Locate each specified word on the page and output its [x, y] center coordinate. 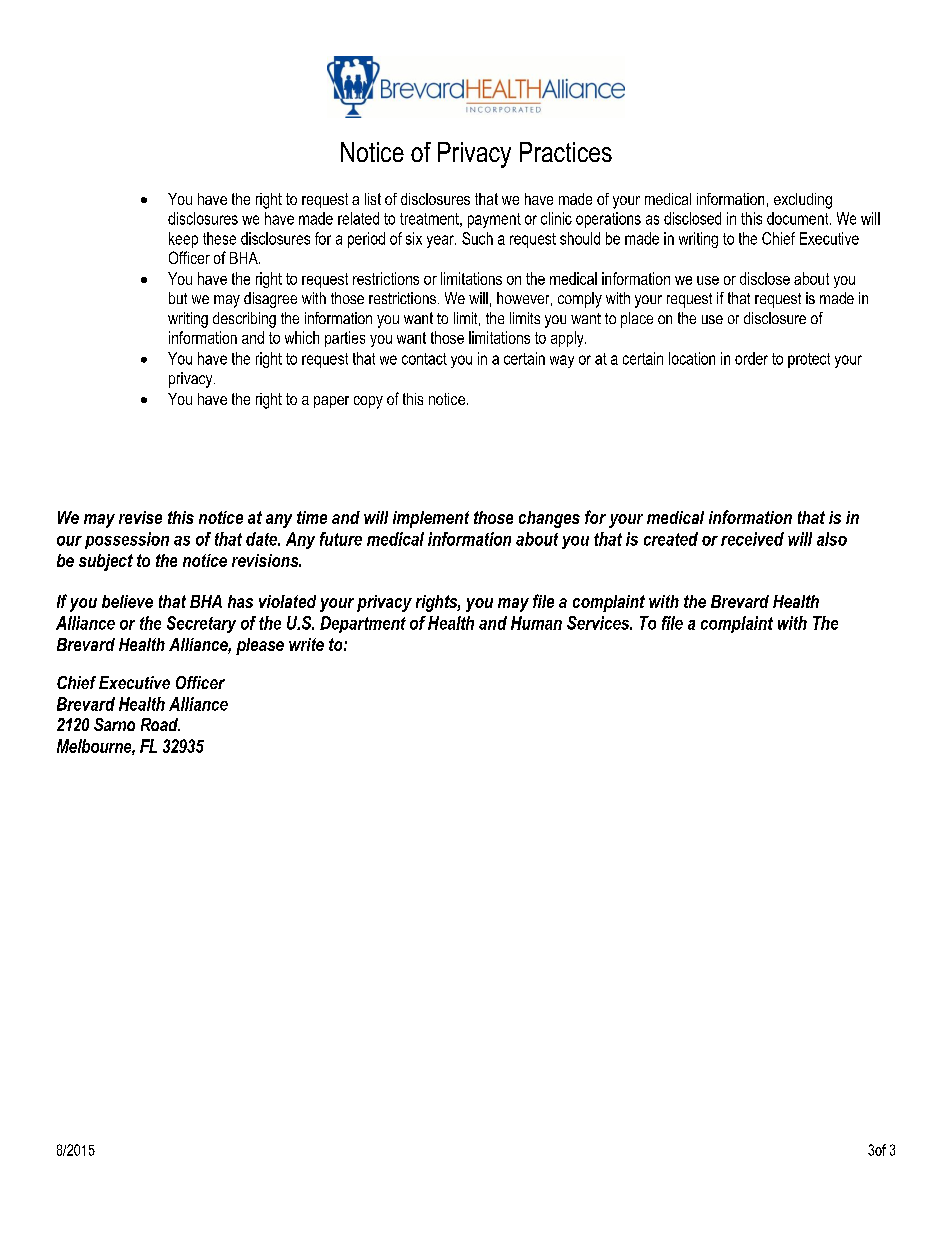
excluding [803, 201]
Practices [566, 152]
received [752, 539]
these [219, 238]
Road [160, 724]
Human [536, 623]
